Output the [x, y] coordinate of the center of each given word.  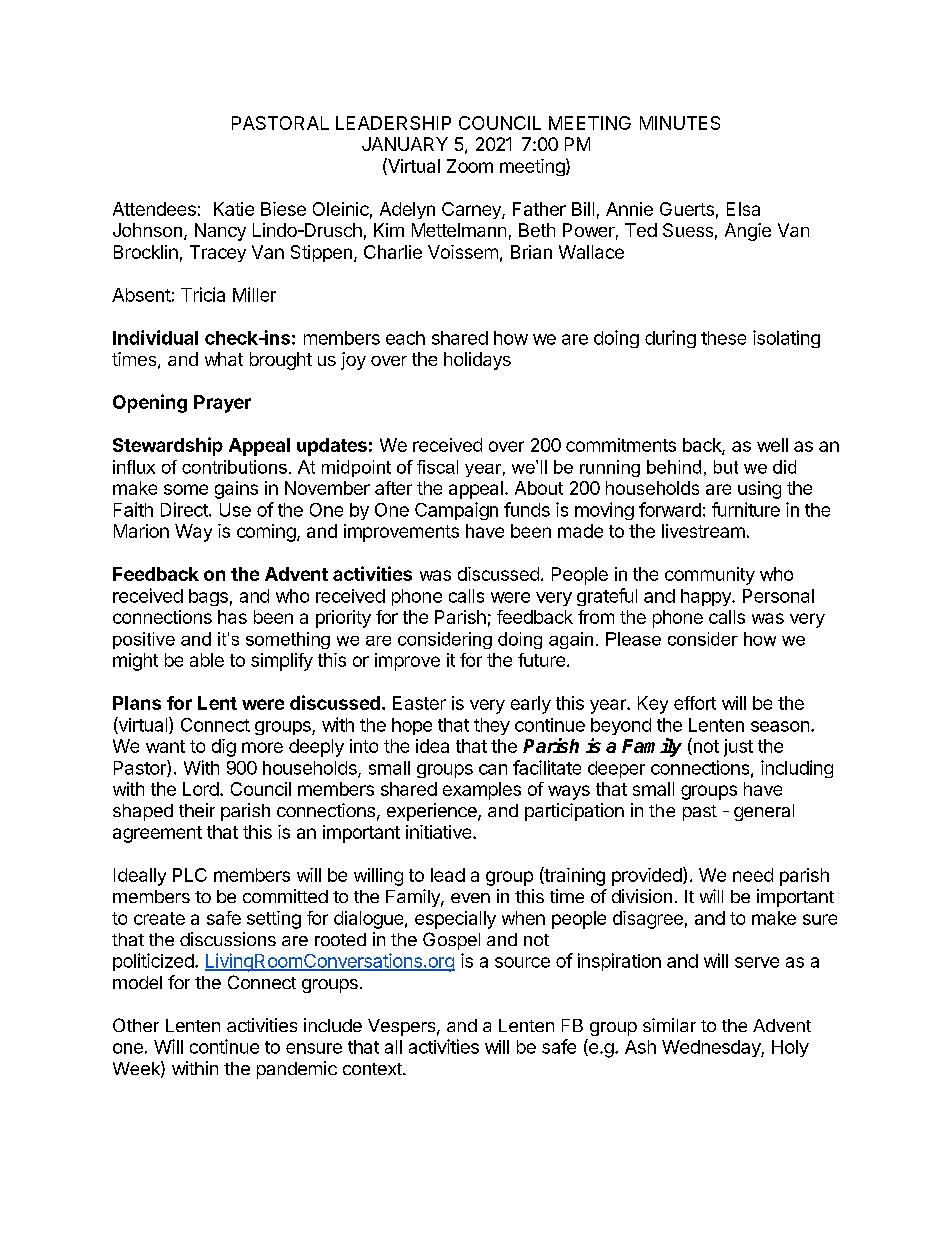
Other [136, 1025]
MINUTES [680, 123]
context [373, 1069]
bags [208, 597]
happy [707, 597]
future [541, 660]
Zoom [470, 166]
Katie [234, 209]
